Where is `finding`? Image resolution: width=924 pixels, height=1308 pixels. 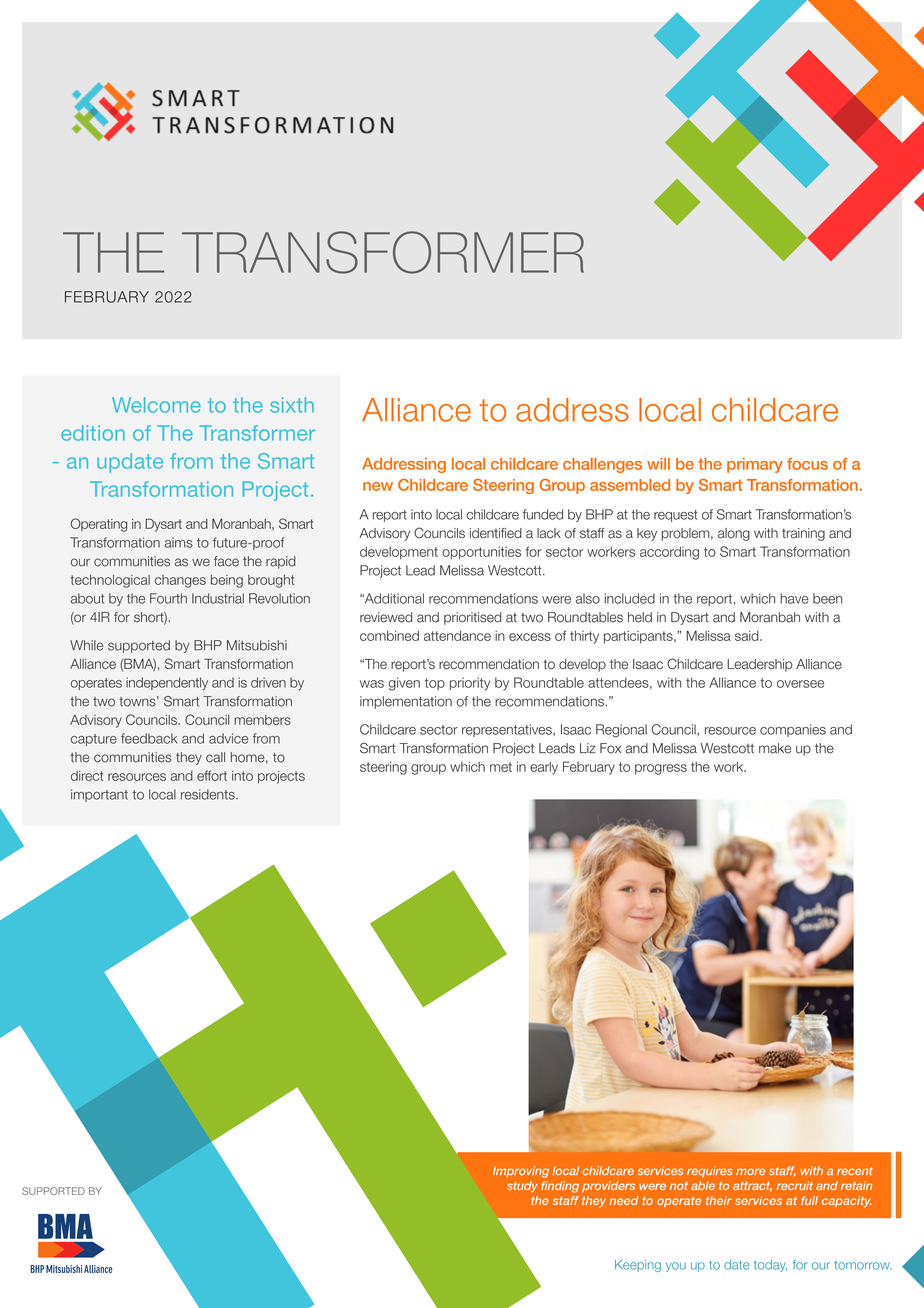 finding is located at coordinates (560, 1187).
